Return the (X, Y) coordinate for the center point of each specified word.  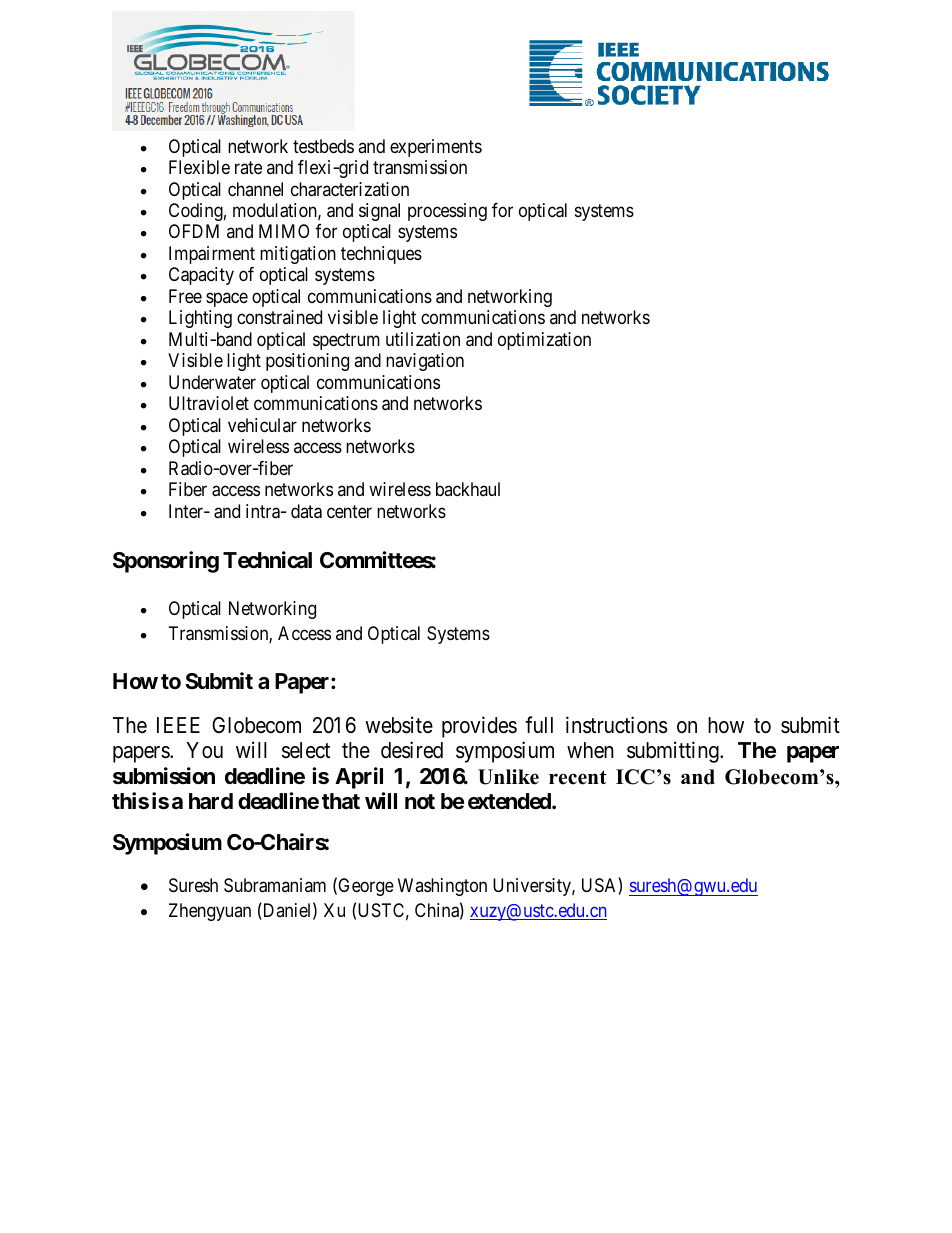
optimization (544, 341)
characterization (350, 189)
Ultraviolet (209, 403)
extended (510, 801)
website (399, 725)
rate (248, 167)
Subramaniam (275, 885)
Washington (442, 887)
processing (447, 212)
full (539, 725)
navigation (425, 362)
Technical (267, 560)
